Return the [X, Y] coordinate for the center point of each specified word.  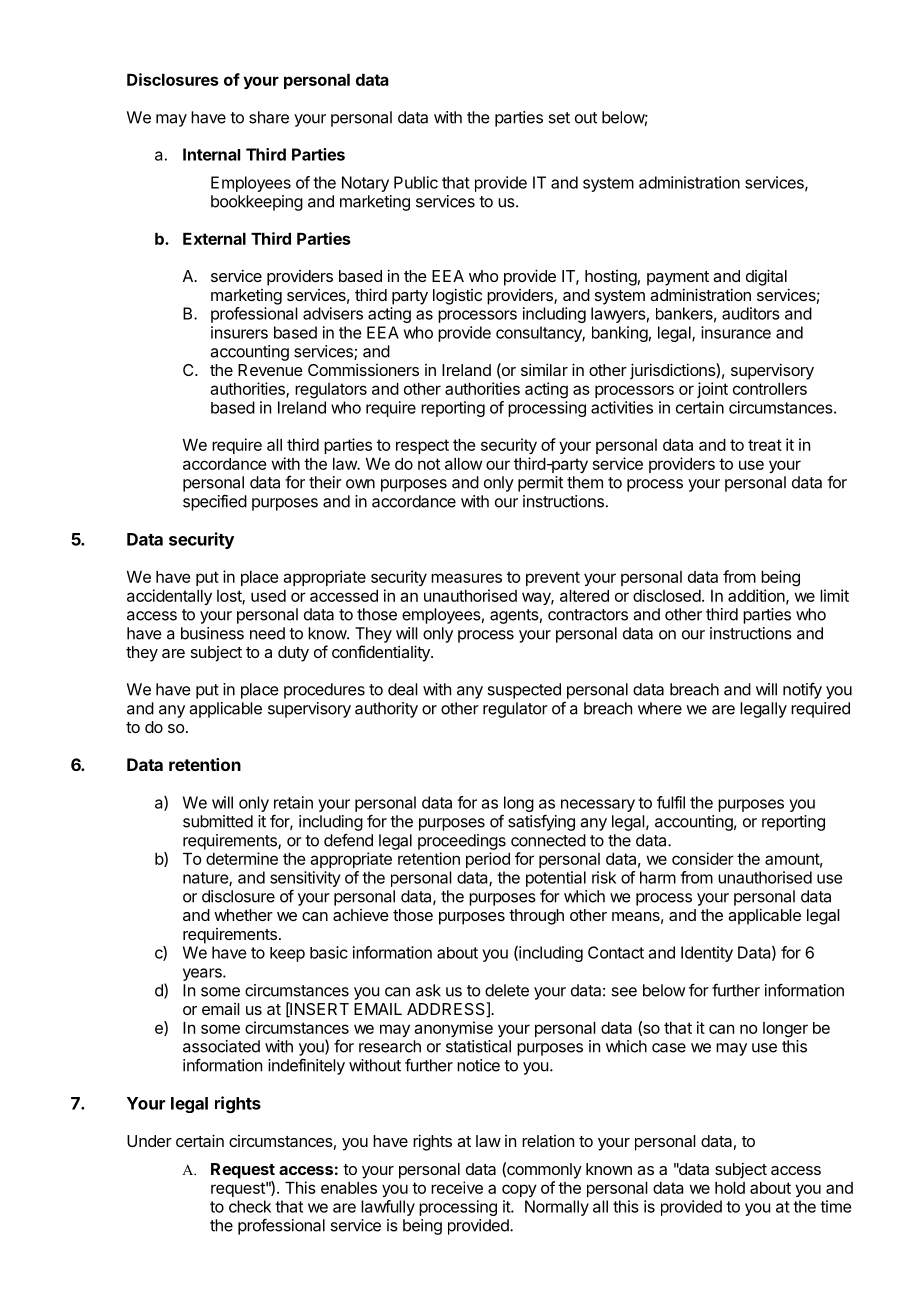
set [559, 118]
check [250, 1206]
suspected [524, 691]
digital [766, 277]
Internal [211, 154]
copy [519, 1190]
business [212, 633]
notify [802, 690]
